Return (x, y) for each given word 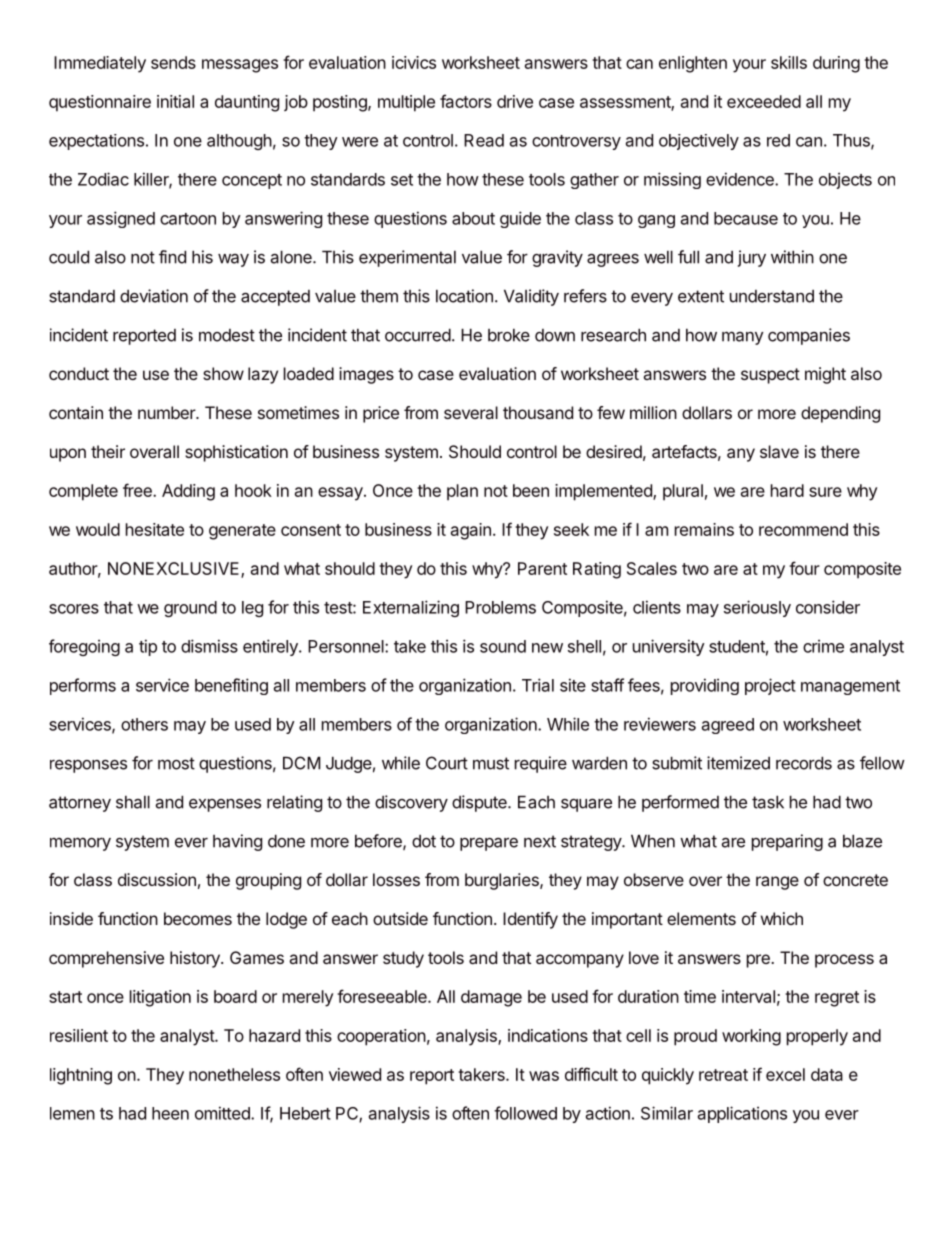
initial (175, 101)
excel (785, 1074)
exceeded (764, 101)
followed (525, 1113)
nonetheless (234, 1074)
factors (466, 101)
